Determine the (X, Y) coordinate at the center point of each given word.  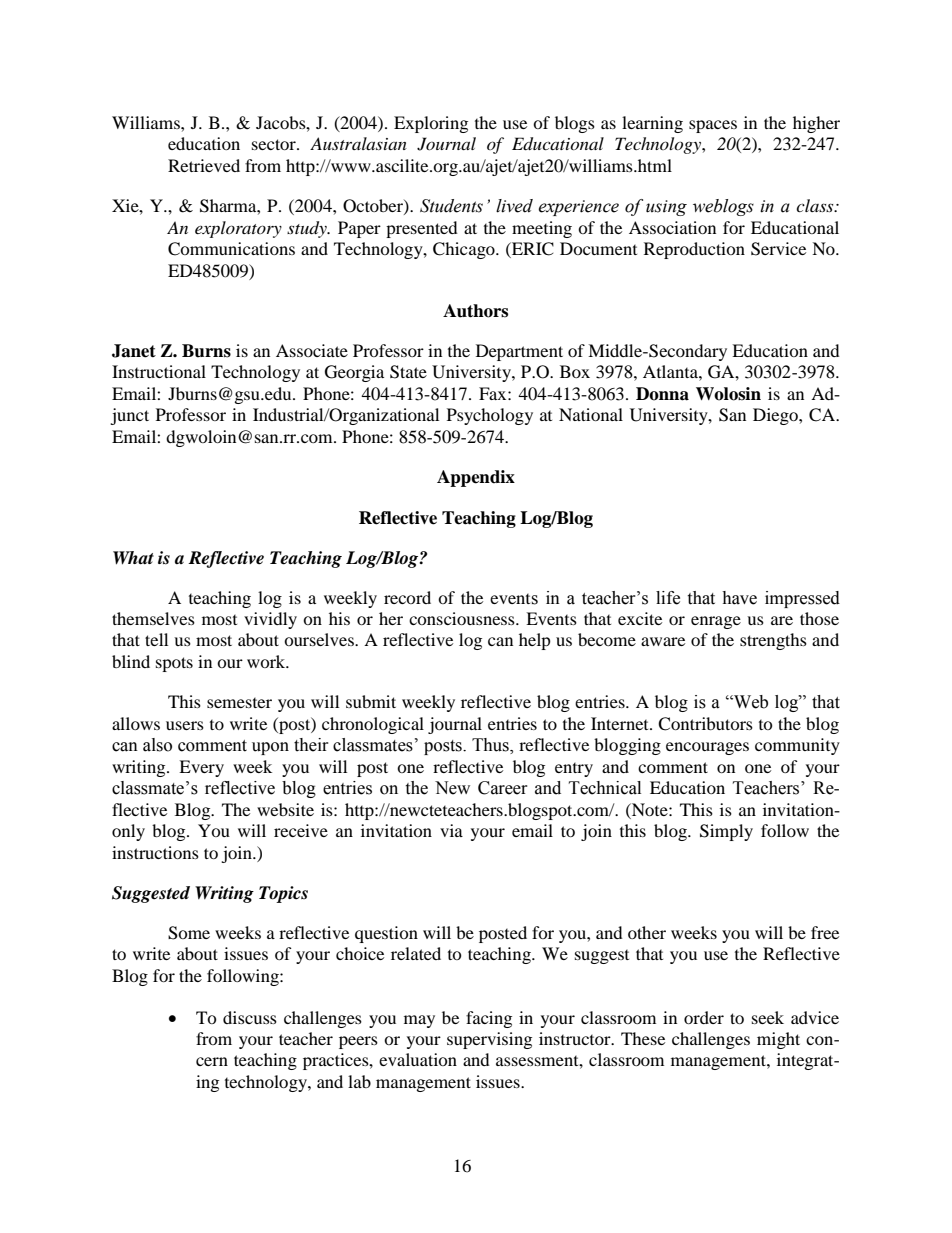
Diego (776, 416)
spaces (713, 126)
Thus (491, 746)
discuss (250, 1017)
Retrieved (204, 165)
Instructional (159, 371)
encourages (707, 748)
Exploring (431, 124)
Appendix (476, 478)
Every (201, 768)
